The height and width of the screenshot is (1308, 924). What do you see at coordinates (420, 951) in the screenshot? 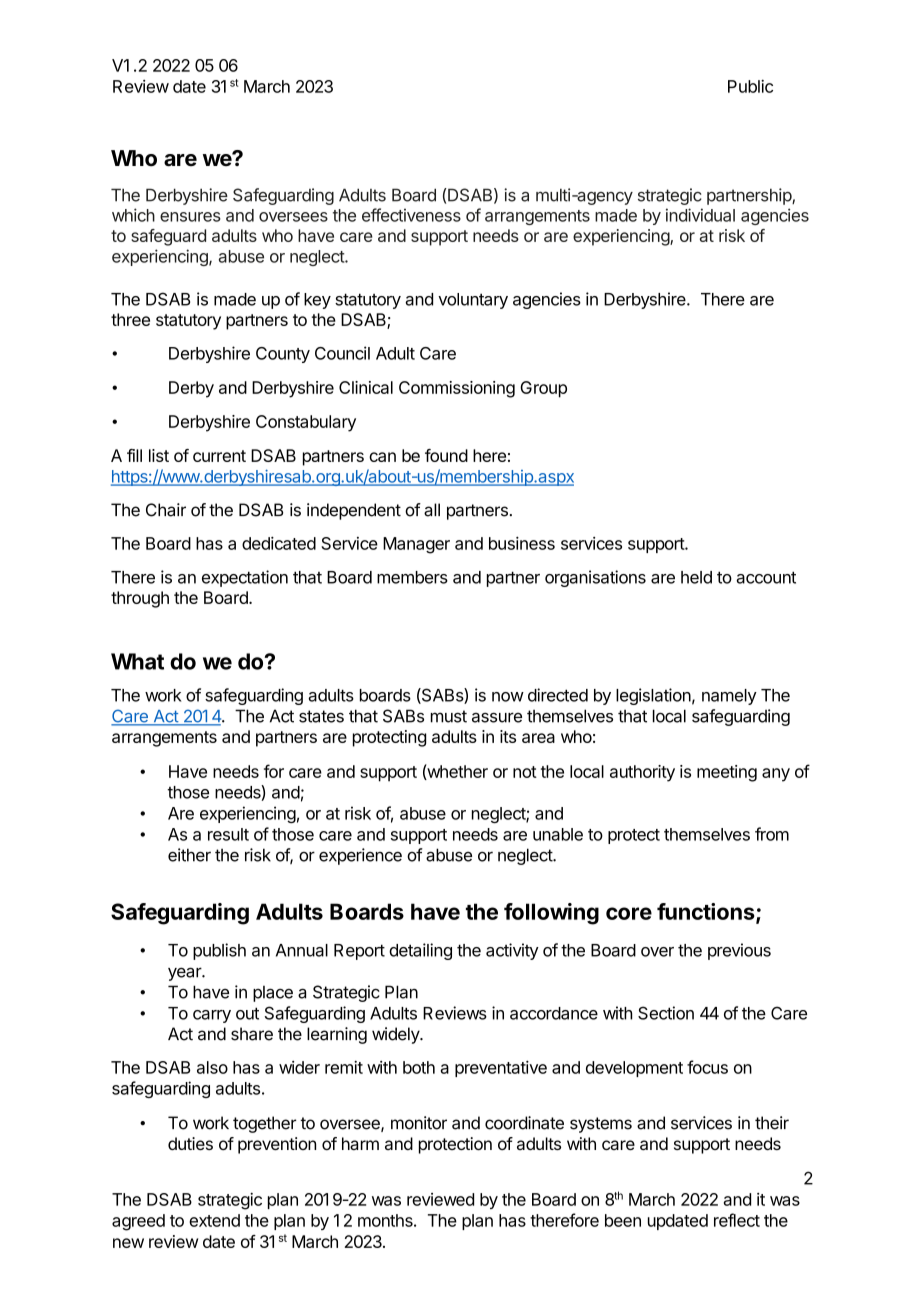
I see `detailing` at bounding box center [420, 951].
